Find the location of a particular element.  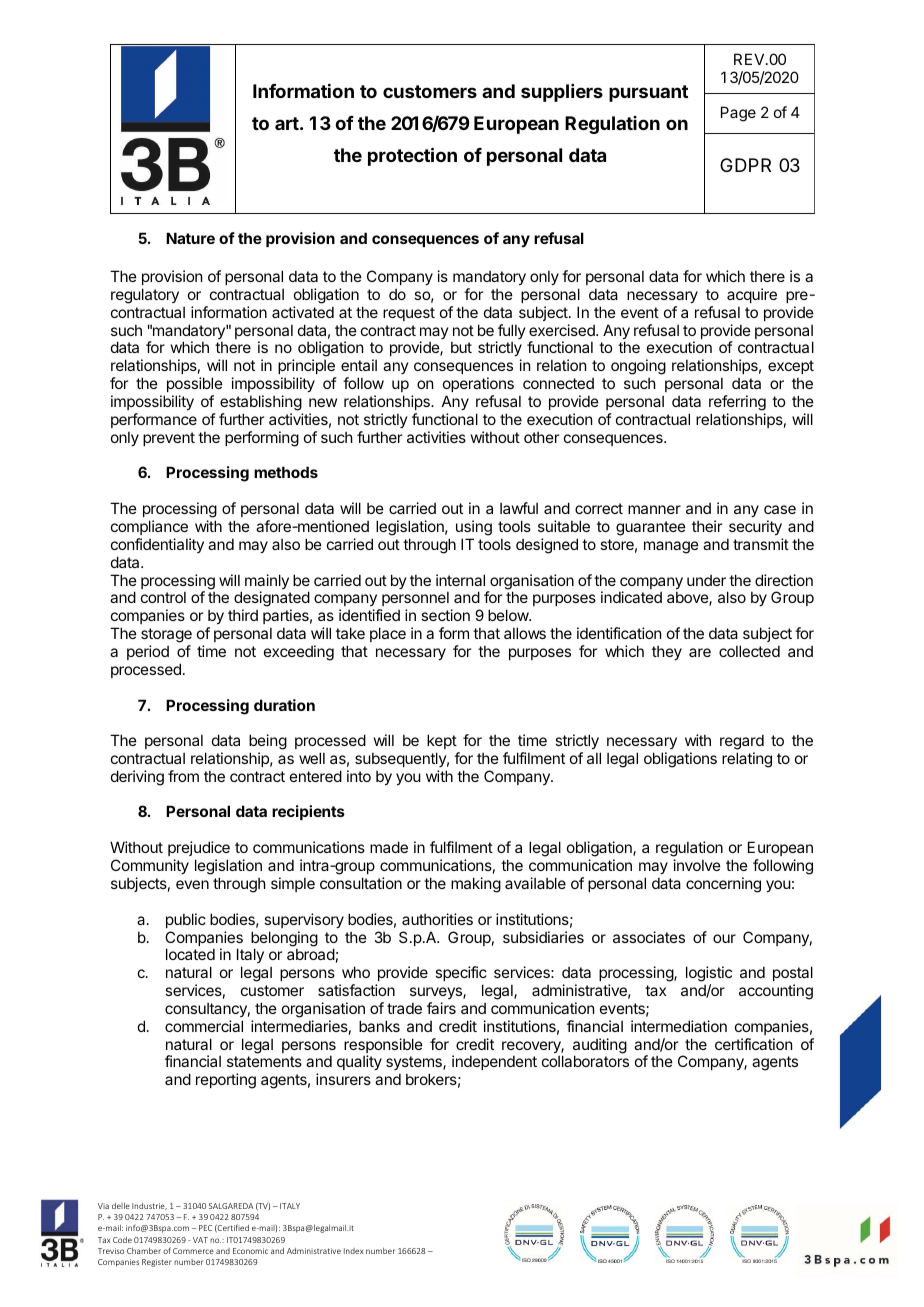

period is located at coordinates (148, 652).
